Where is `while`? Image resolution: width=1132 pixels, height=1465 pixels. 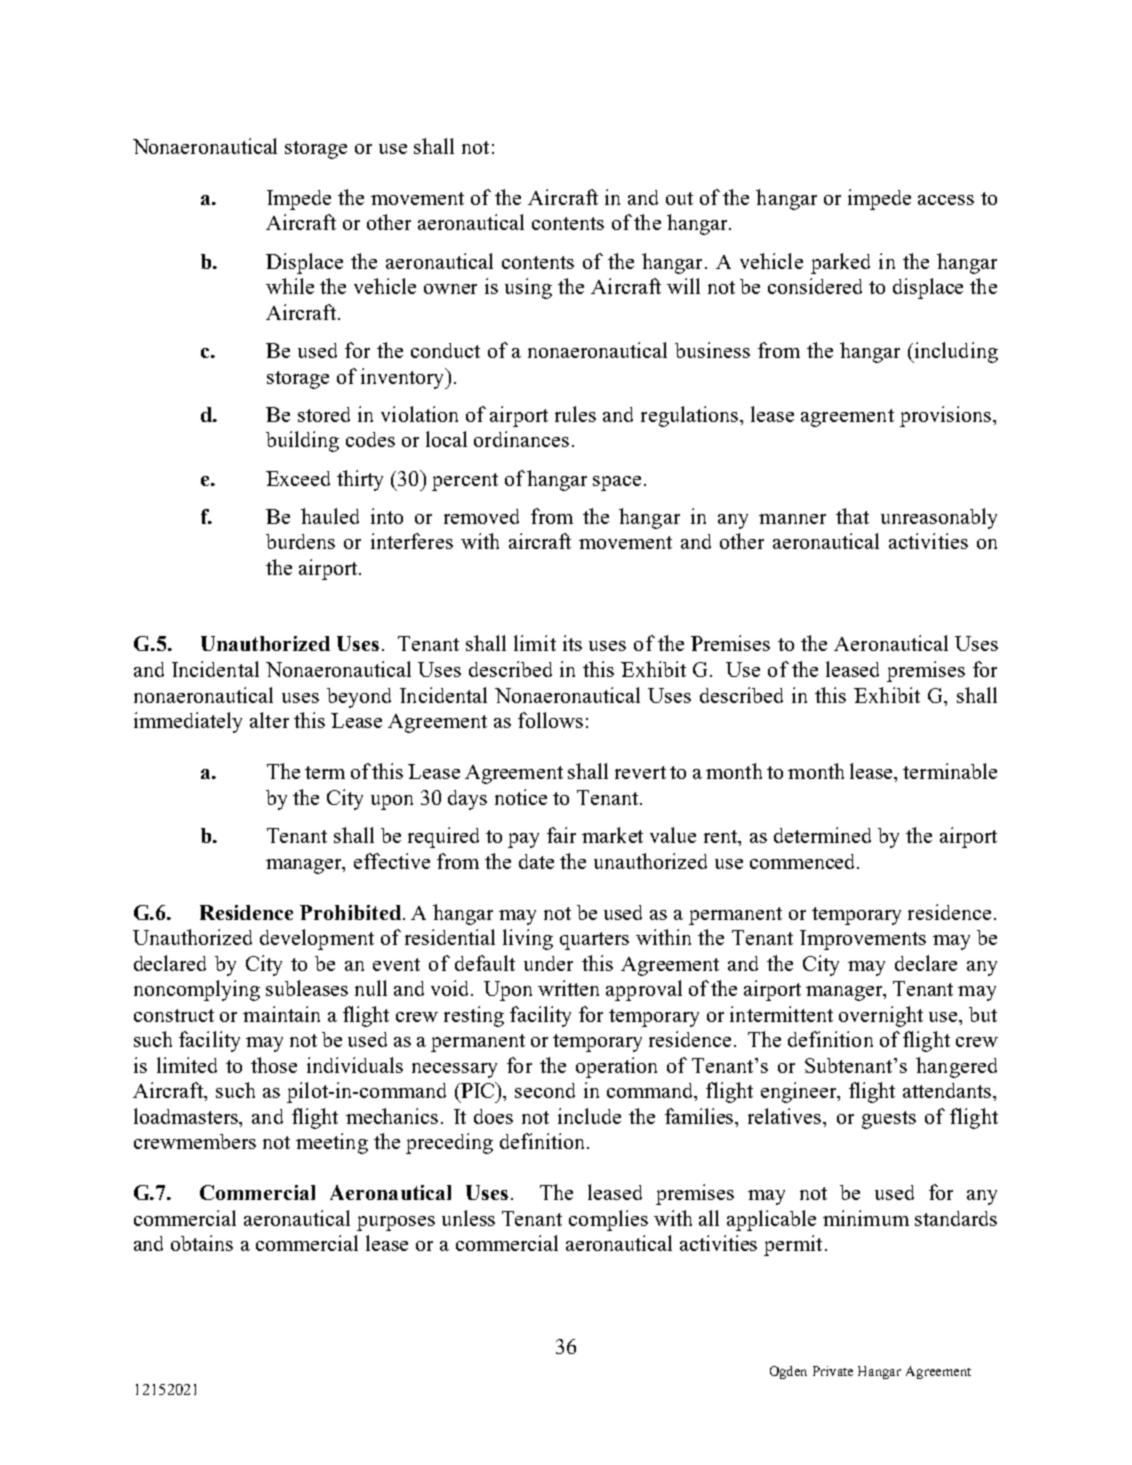
while is located at coordinates (290, 286).
